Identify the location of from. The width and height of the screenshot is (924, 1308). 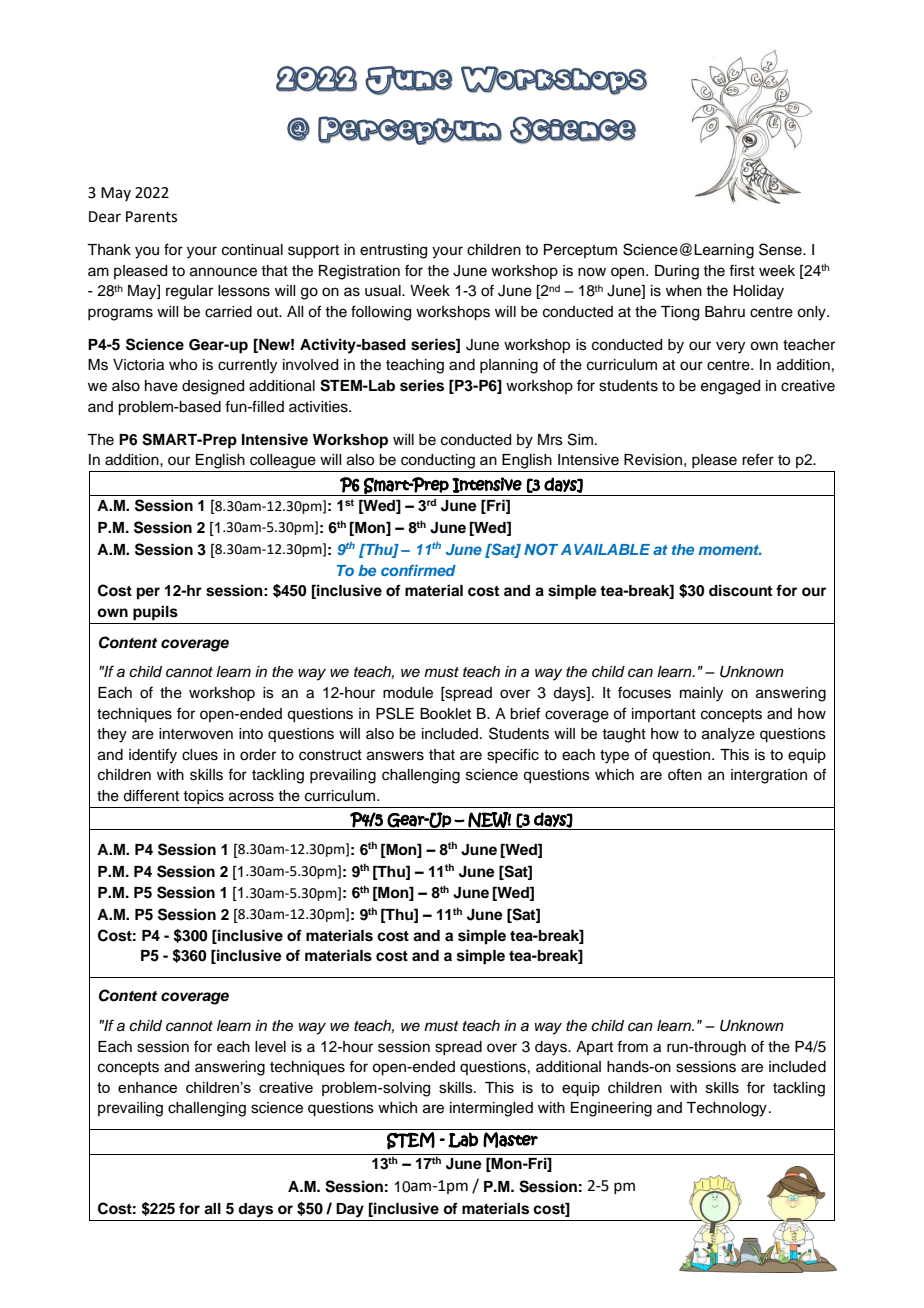
(632, 1046).
